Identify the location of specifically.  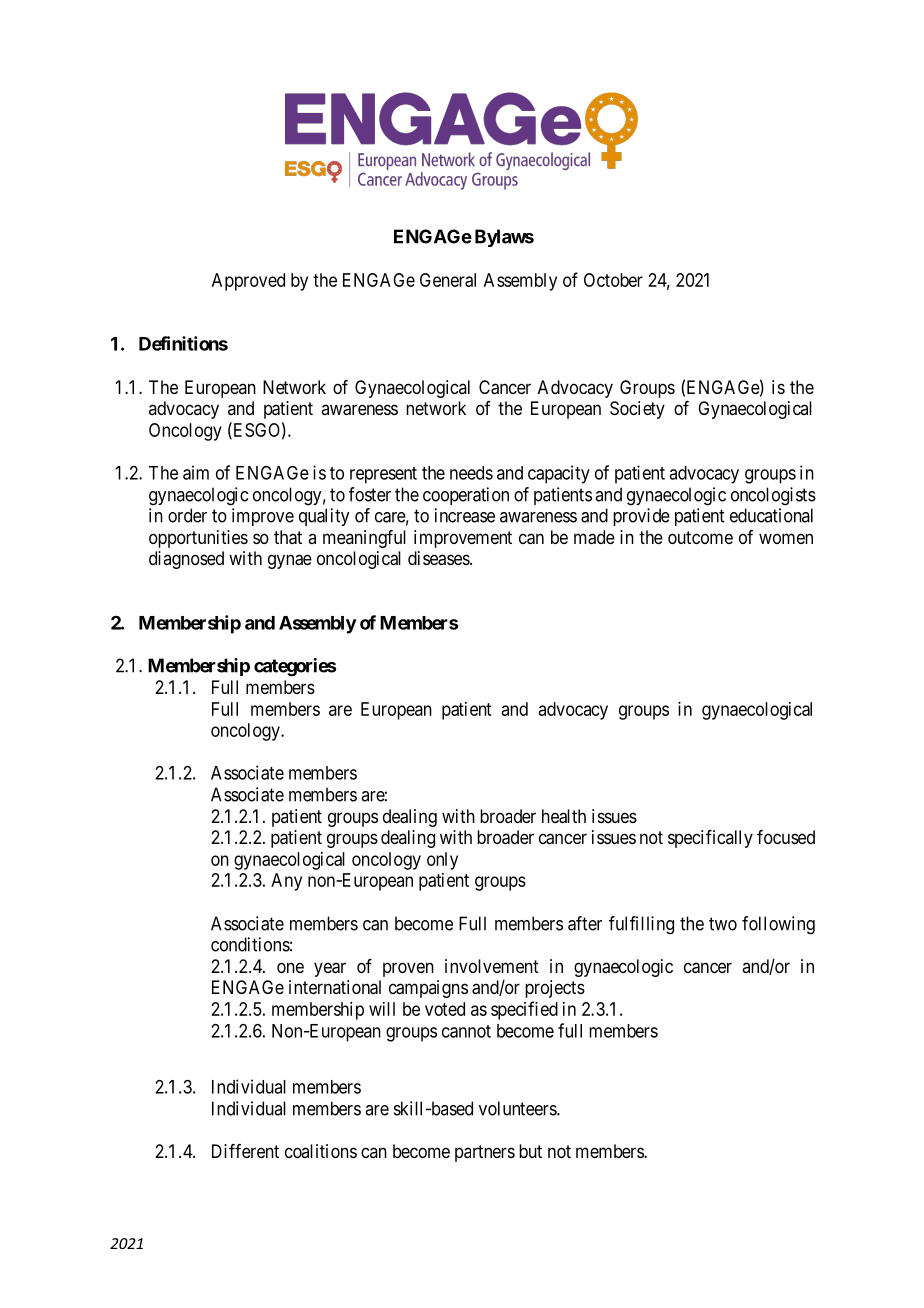
(710, 839).
